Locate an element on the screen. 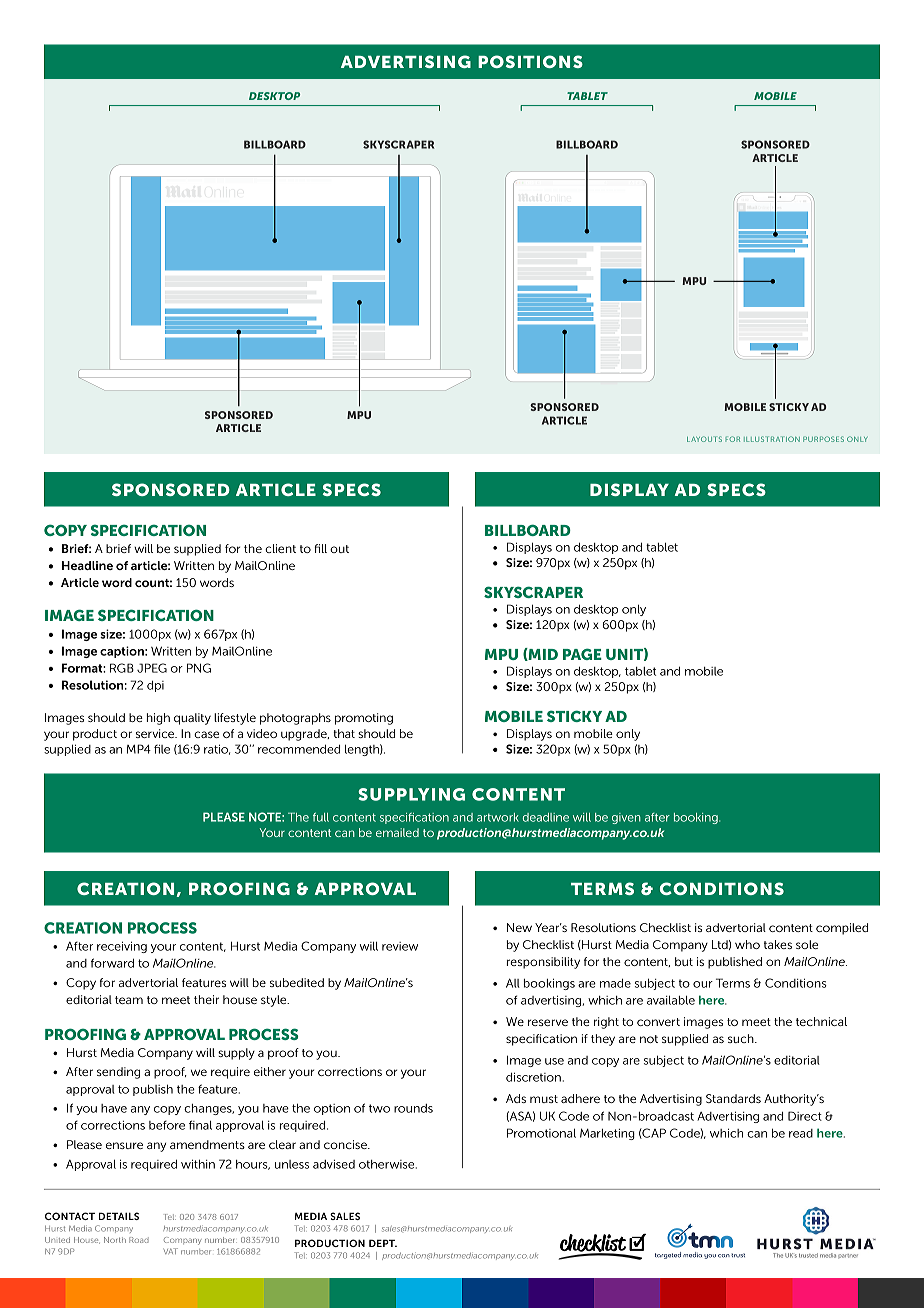  PAGE is located at coordinates (582, 654).
